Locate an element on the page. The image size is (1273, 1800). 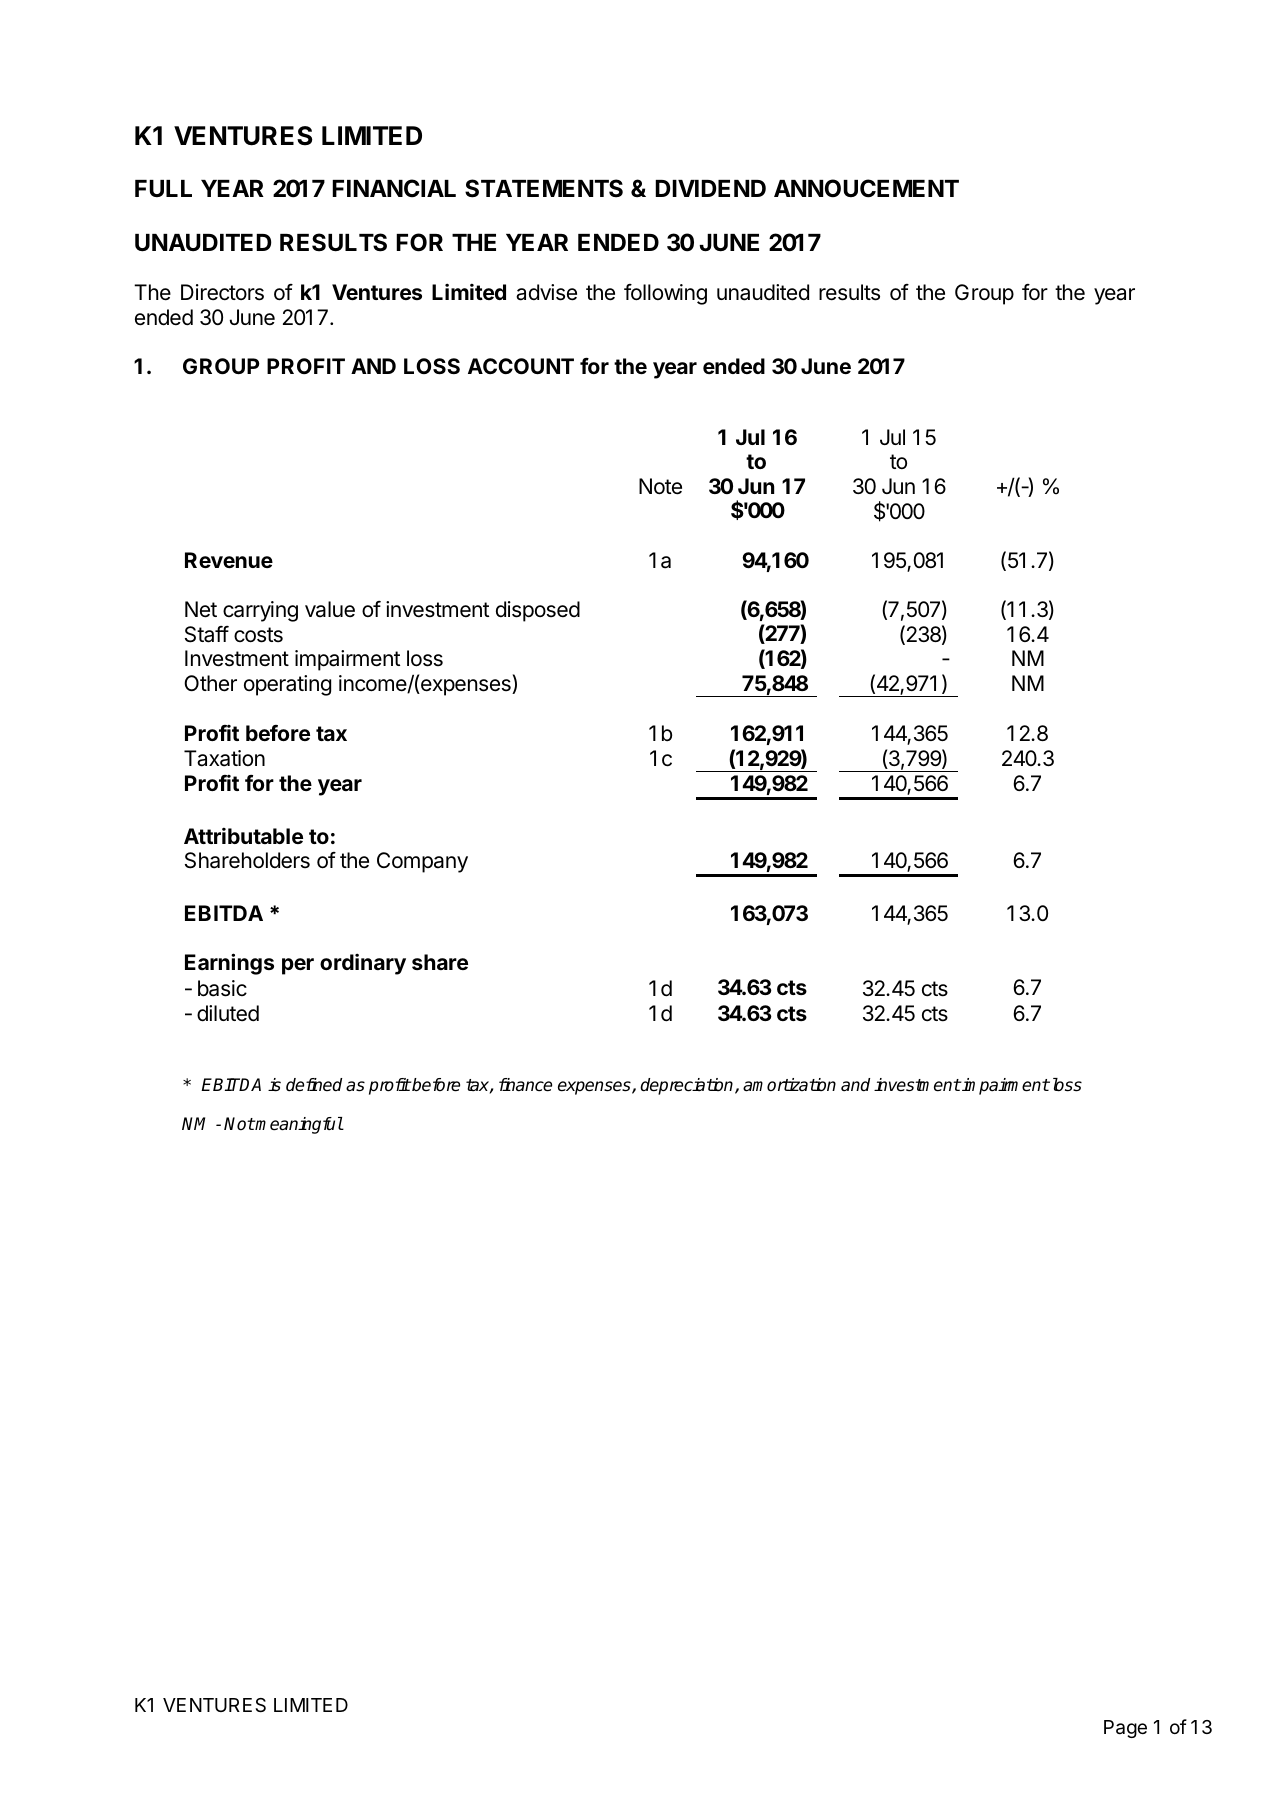
finance is located at coordinates (525, 1085).
